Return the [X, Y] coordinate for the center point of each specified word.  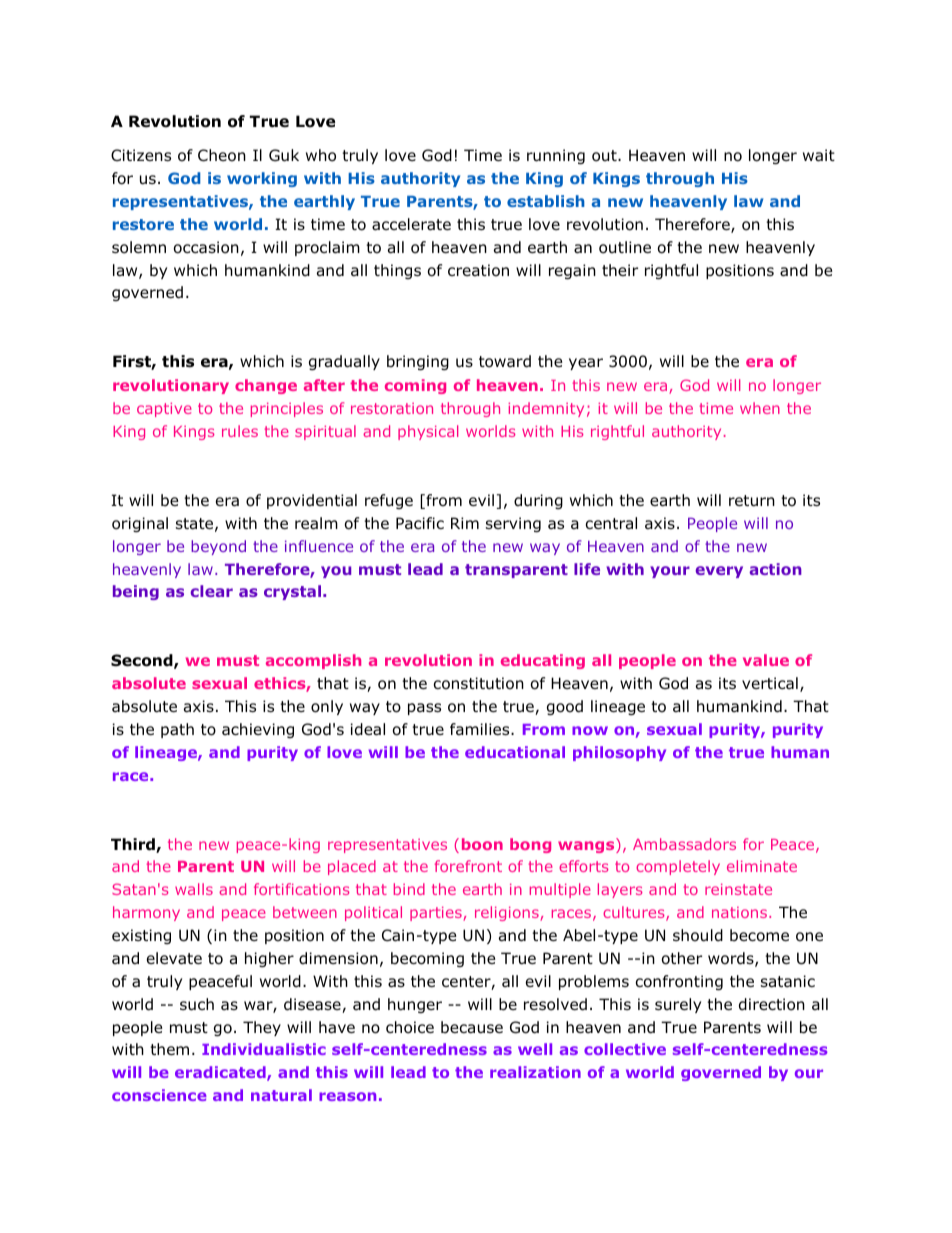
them [169, 1049]
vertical [770, 683]
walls [194, 889]
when [760, 408]
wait [819, 155]
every [719, 572]
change [266, 386]
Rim [465, 523]
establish [546, 201]
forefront [468, 866]
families [481, 729]
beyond [218, 547]
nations [741, 912]
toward [505, 361]
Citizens [141, 155]
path [177, 730]
